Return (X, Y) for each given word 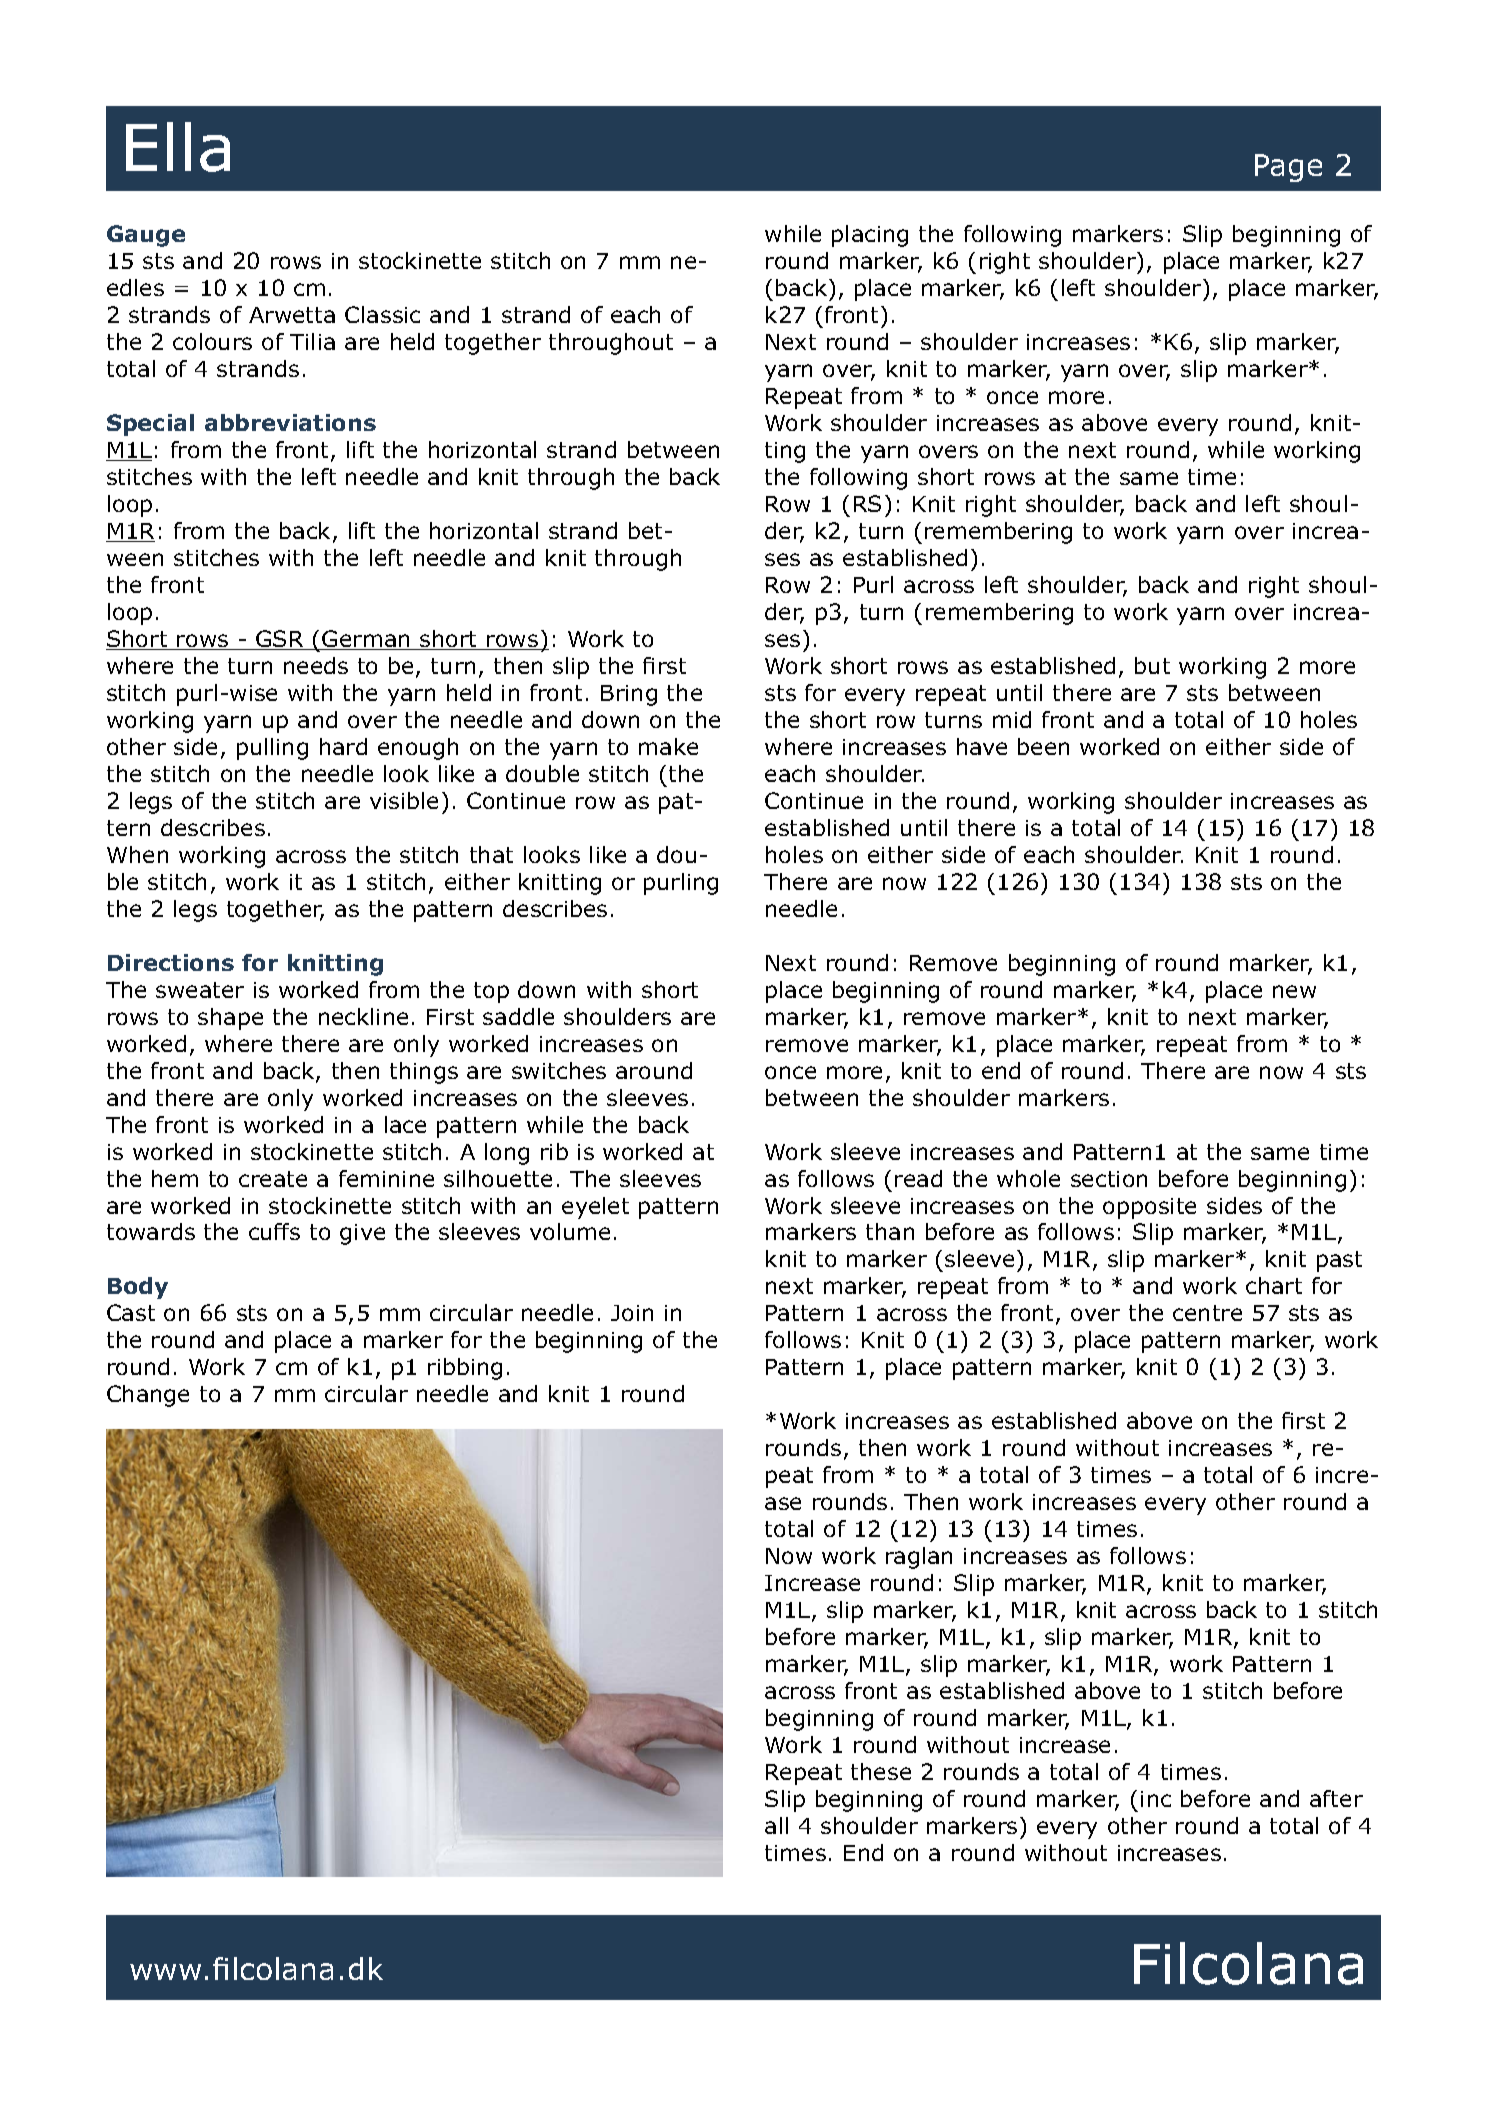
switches (559, 1070)
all (776, 1825)
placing (870, 236)
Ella (178, 147)
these (881, 1771)
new (1294, 991)
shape (230, 1019)
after (1336, 1798)
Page (1288, 168)
